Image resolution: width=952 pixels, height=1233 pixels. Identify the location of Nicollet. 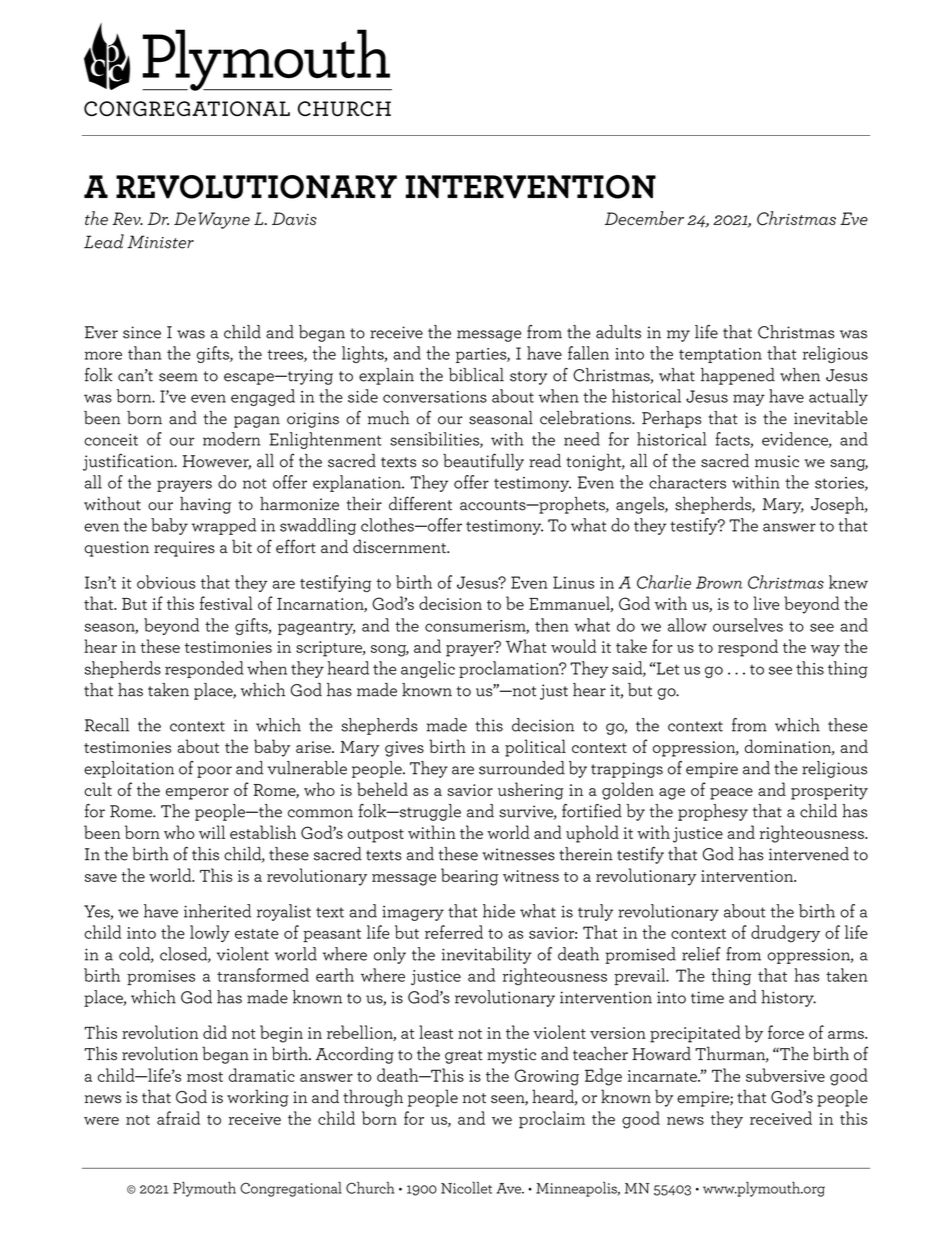
(466, 1187).
